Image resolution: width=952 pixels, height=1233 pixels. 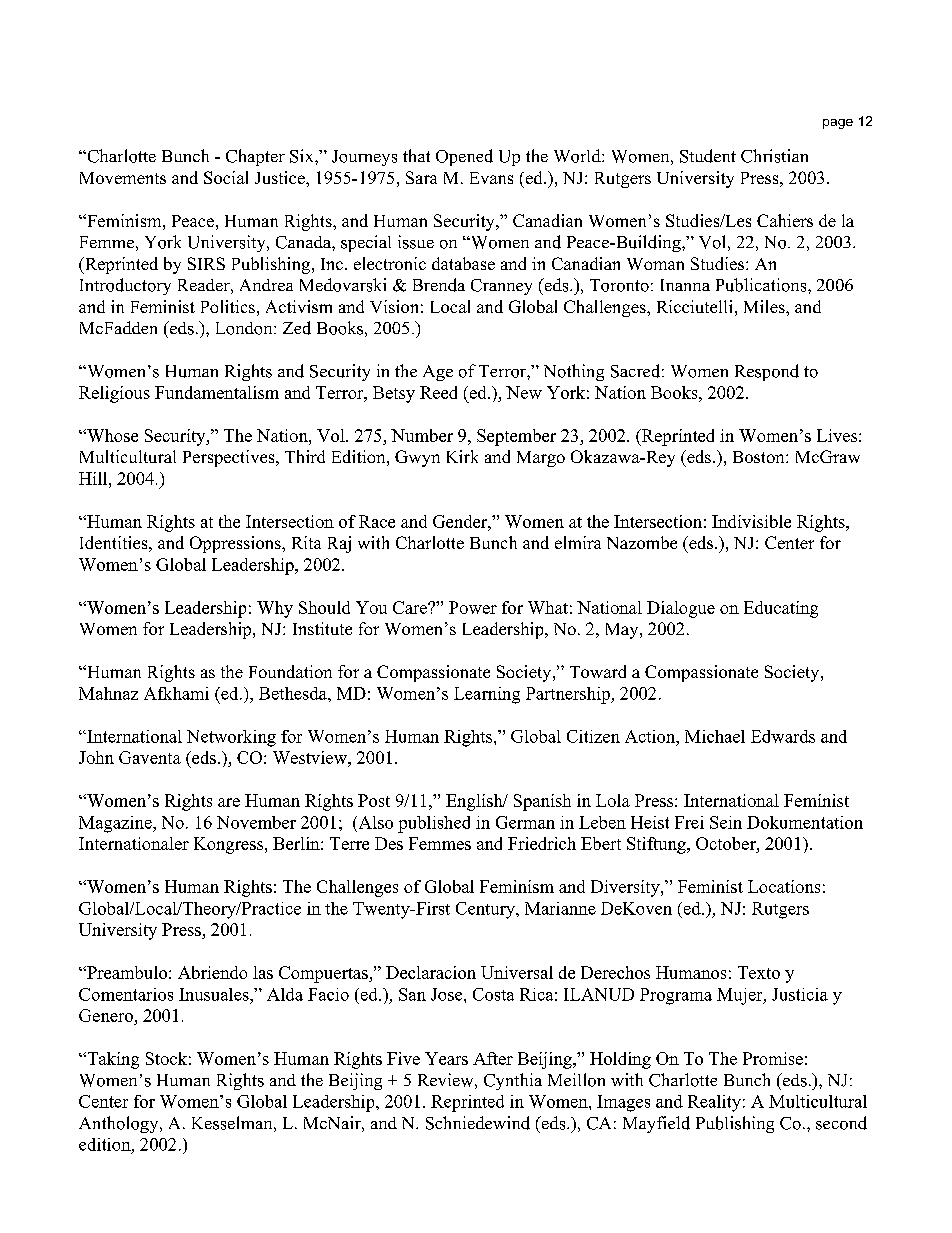 I want to click on Locations, so click(x=784, y=886).
